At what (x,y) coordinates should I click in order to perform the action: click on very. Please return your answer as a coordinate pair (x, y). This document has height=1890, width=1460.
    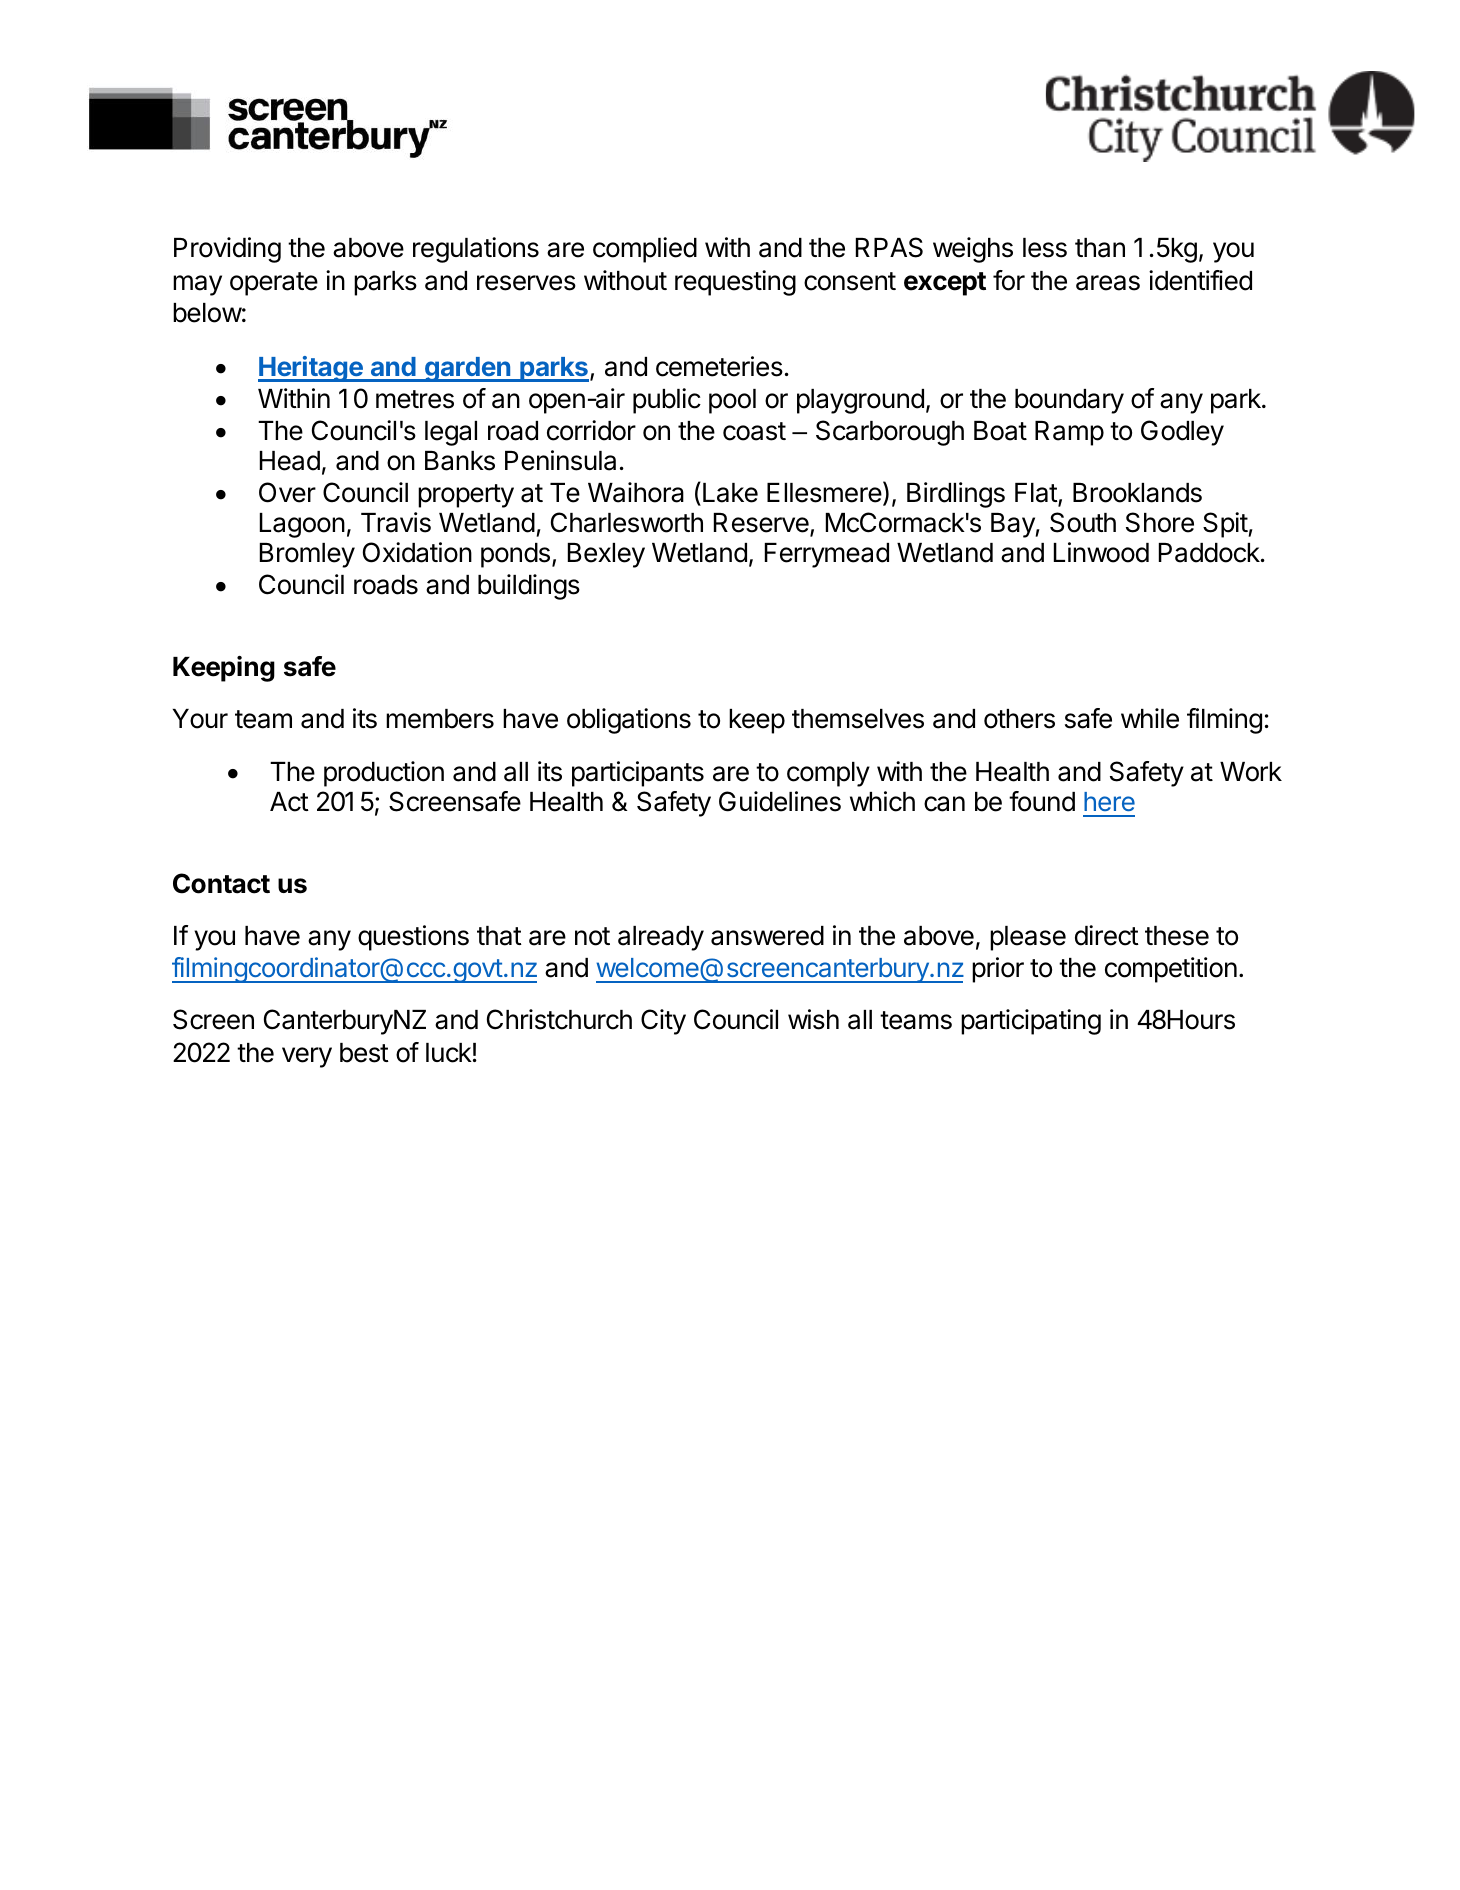
    Looking at the image, I should click on (307, 1057).
